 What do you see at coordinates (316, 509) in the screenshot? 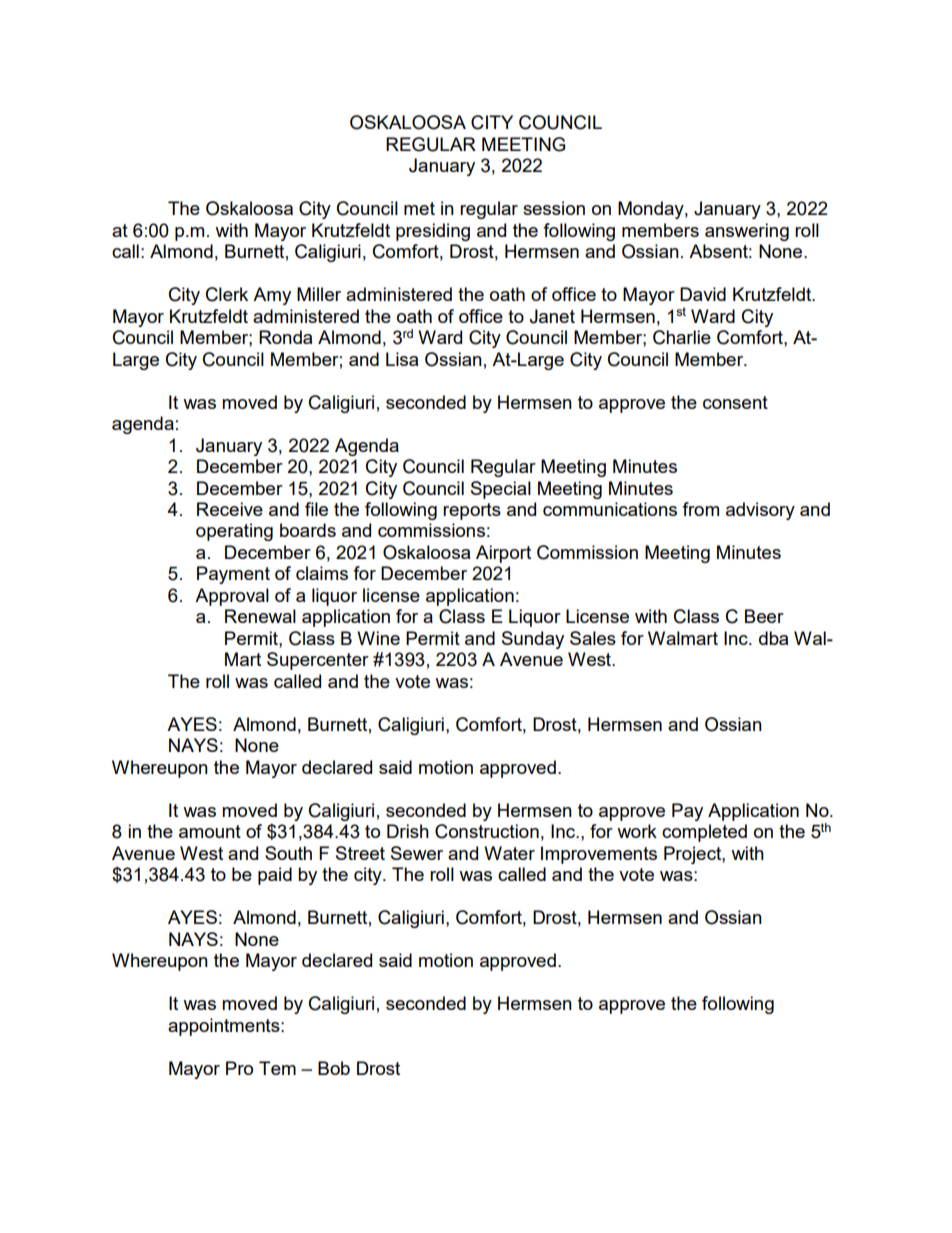
I see `file` at bounding box center [316, 509].
